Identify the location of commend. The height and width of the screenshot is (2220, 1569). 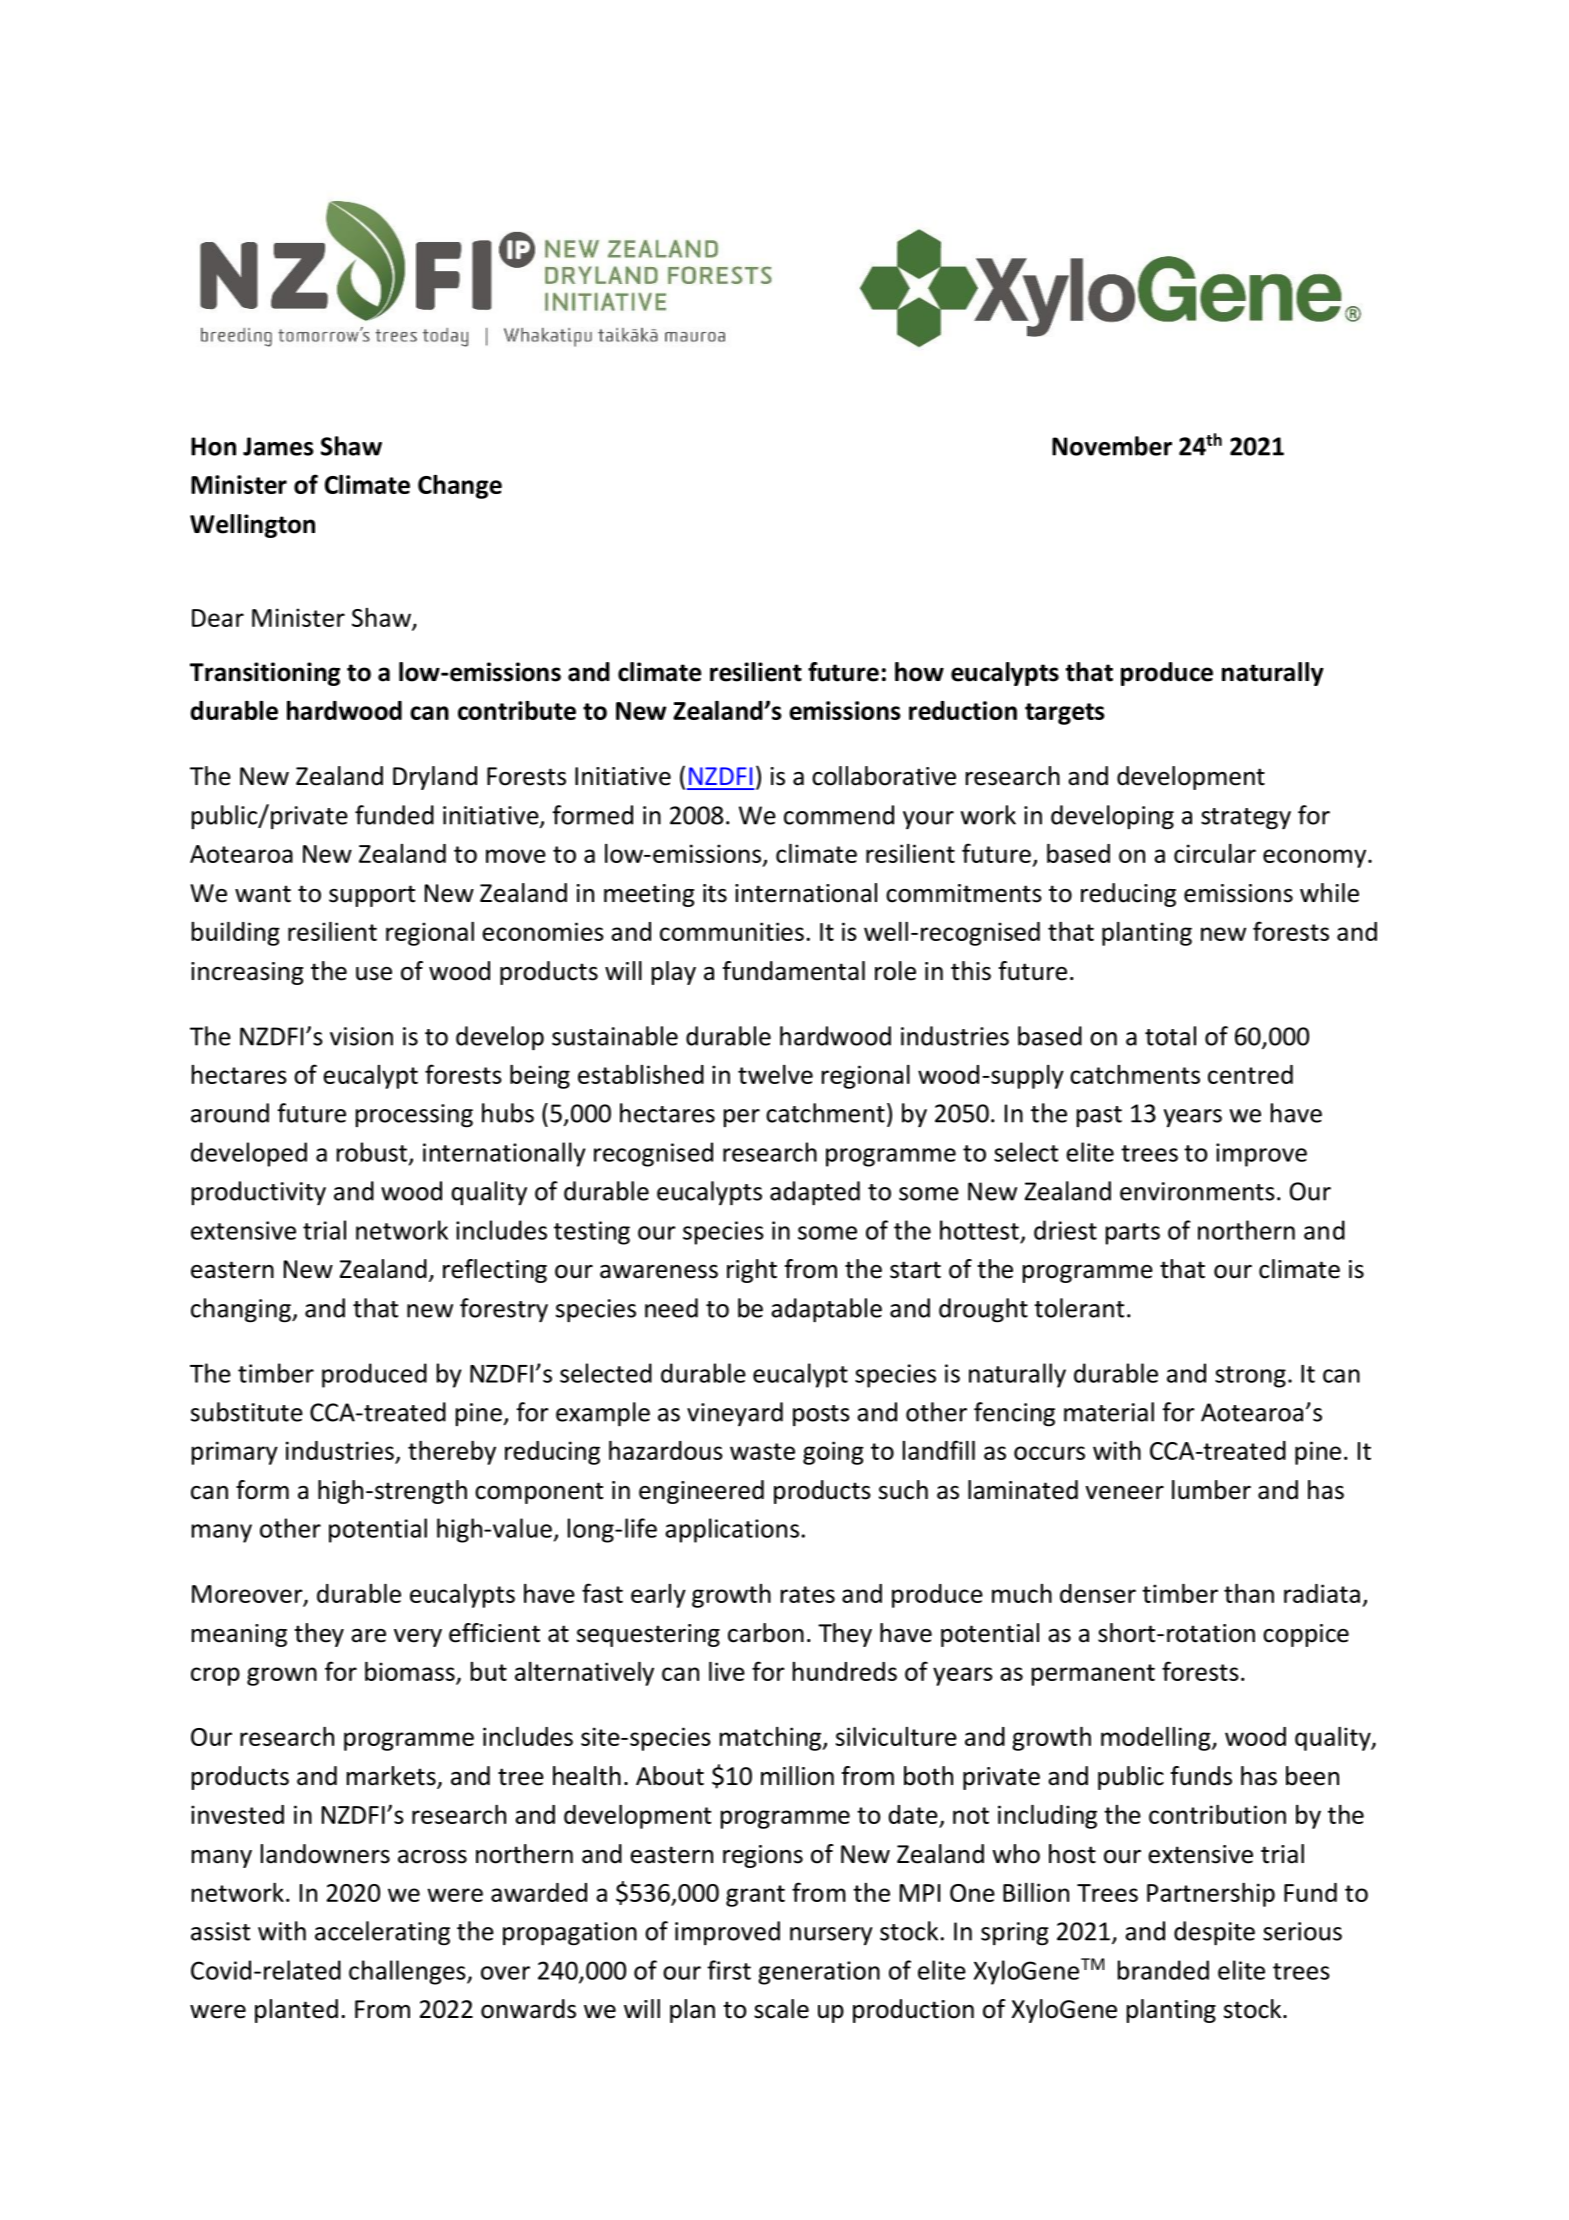
(839, 815).
